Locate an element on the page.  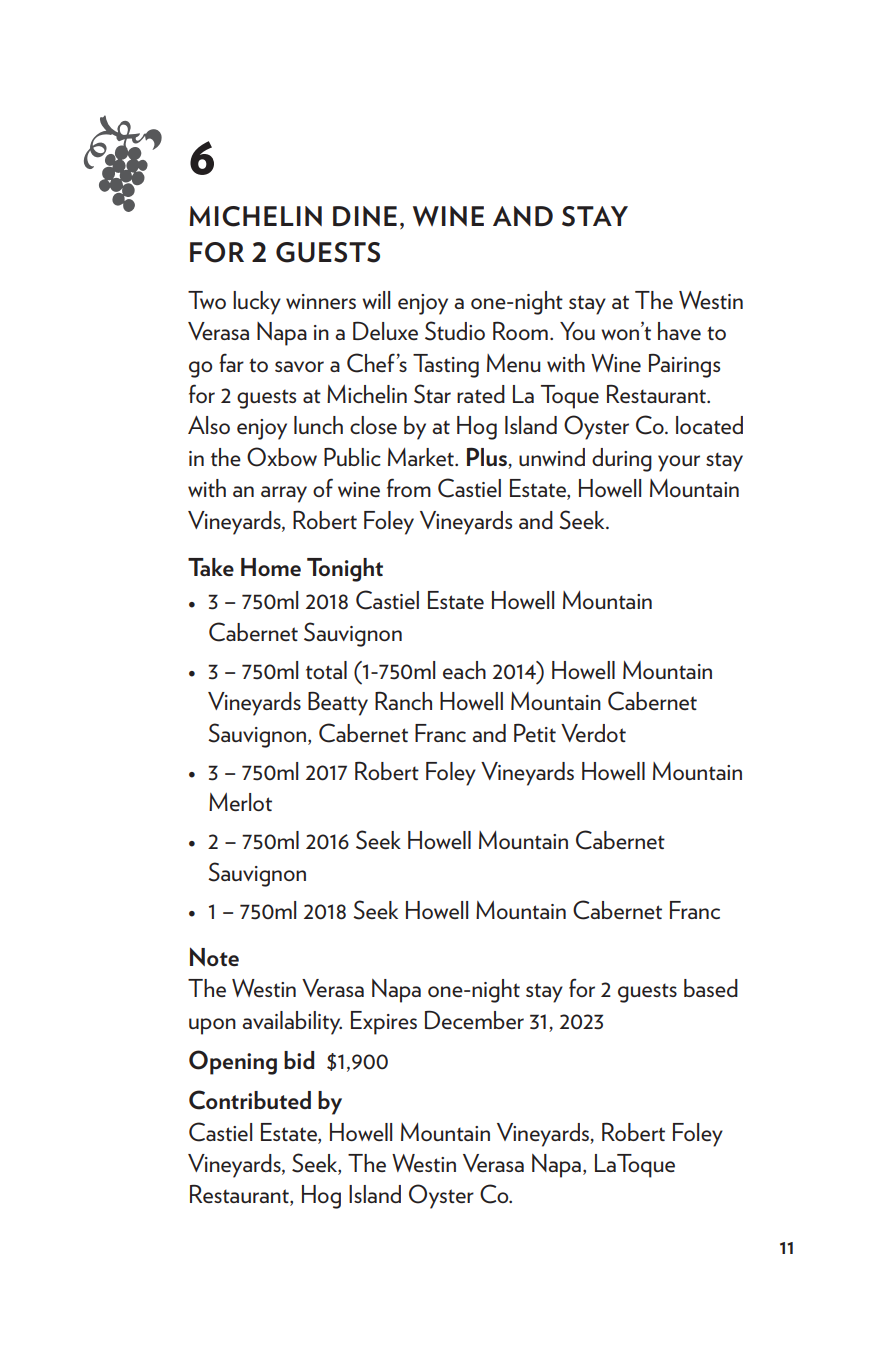
Home is located at coordinates (271, 567).
